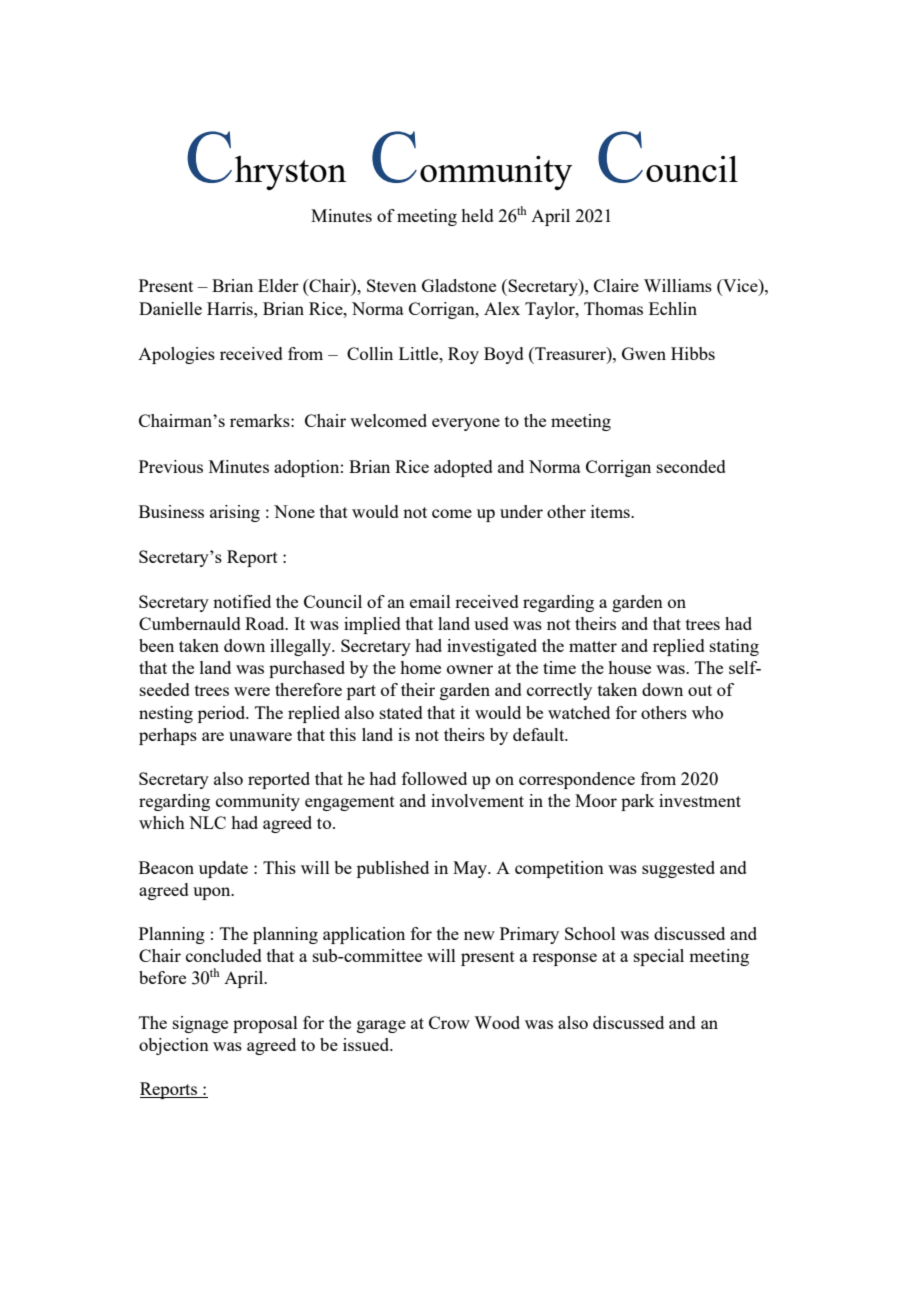  Describe the element at coordinates (616, 285) in the screenshot. I see `Claire` at that location.
